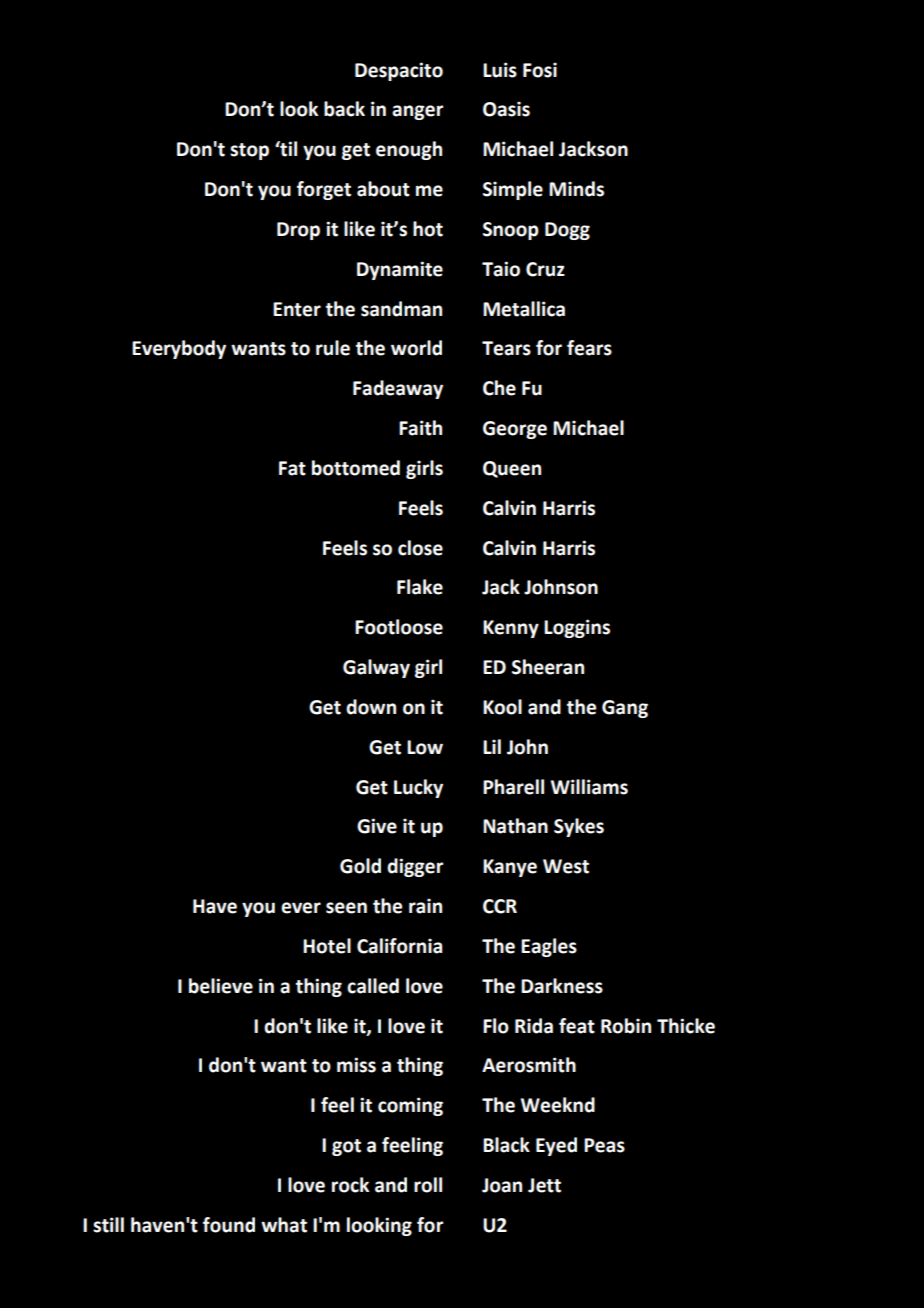 The width and height of the screenshot is (924, 1308). Describe the element at coordinates (292, 468) in the screenshot. I see `Fat` at that location.
